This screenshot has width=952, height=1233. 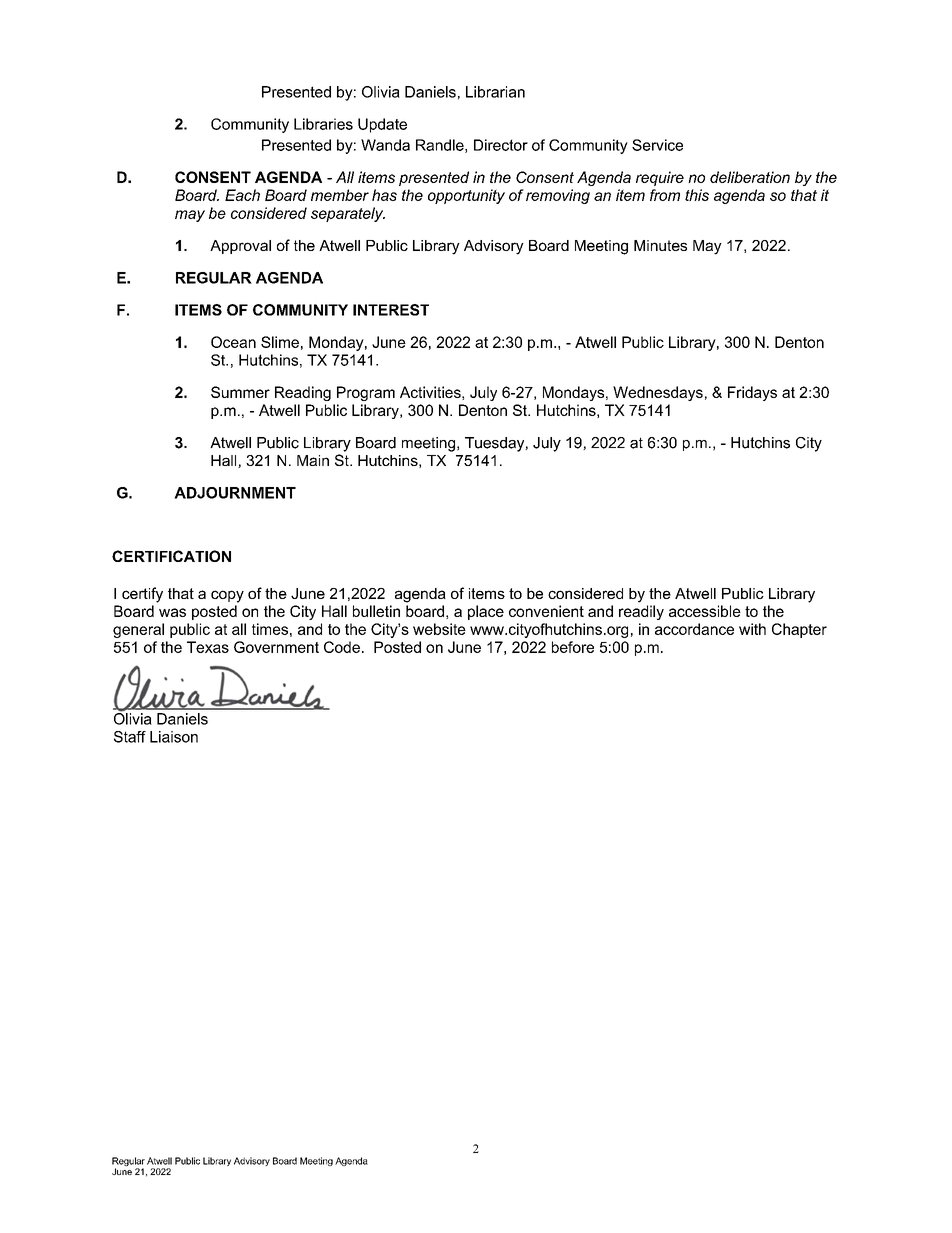 What do you see at coordinates (174, 737) in the screenshot?
I see `Liaison` at bounding box center [174, 737].
